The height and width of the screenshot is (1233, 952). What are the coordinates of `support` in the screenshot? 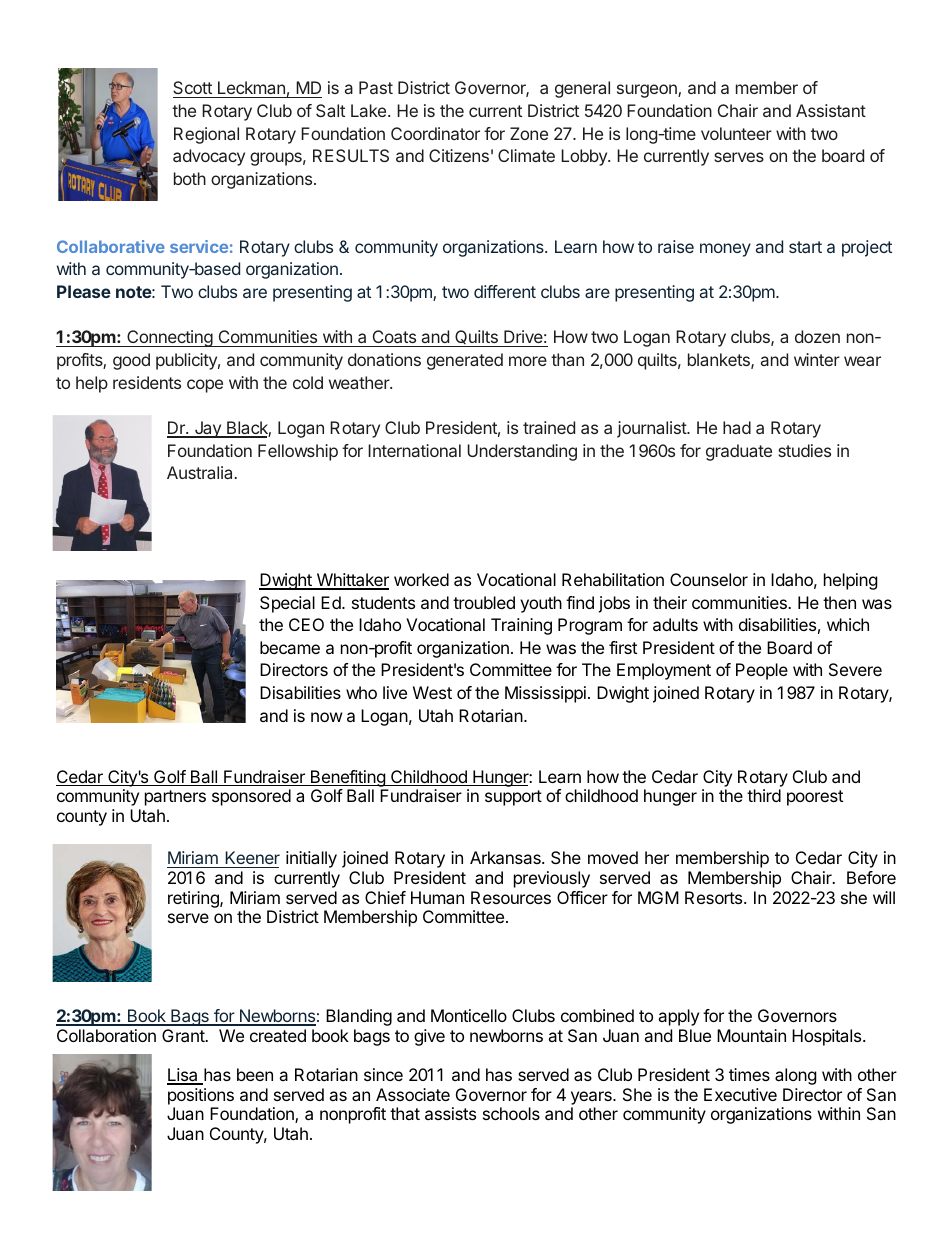 It's located at (513, 798).
